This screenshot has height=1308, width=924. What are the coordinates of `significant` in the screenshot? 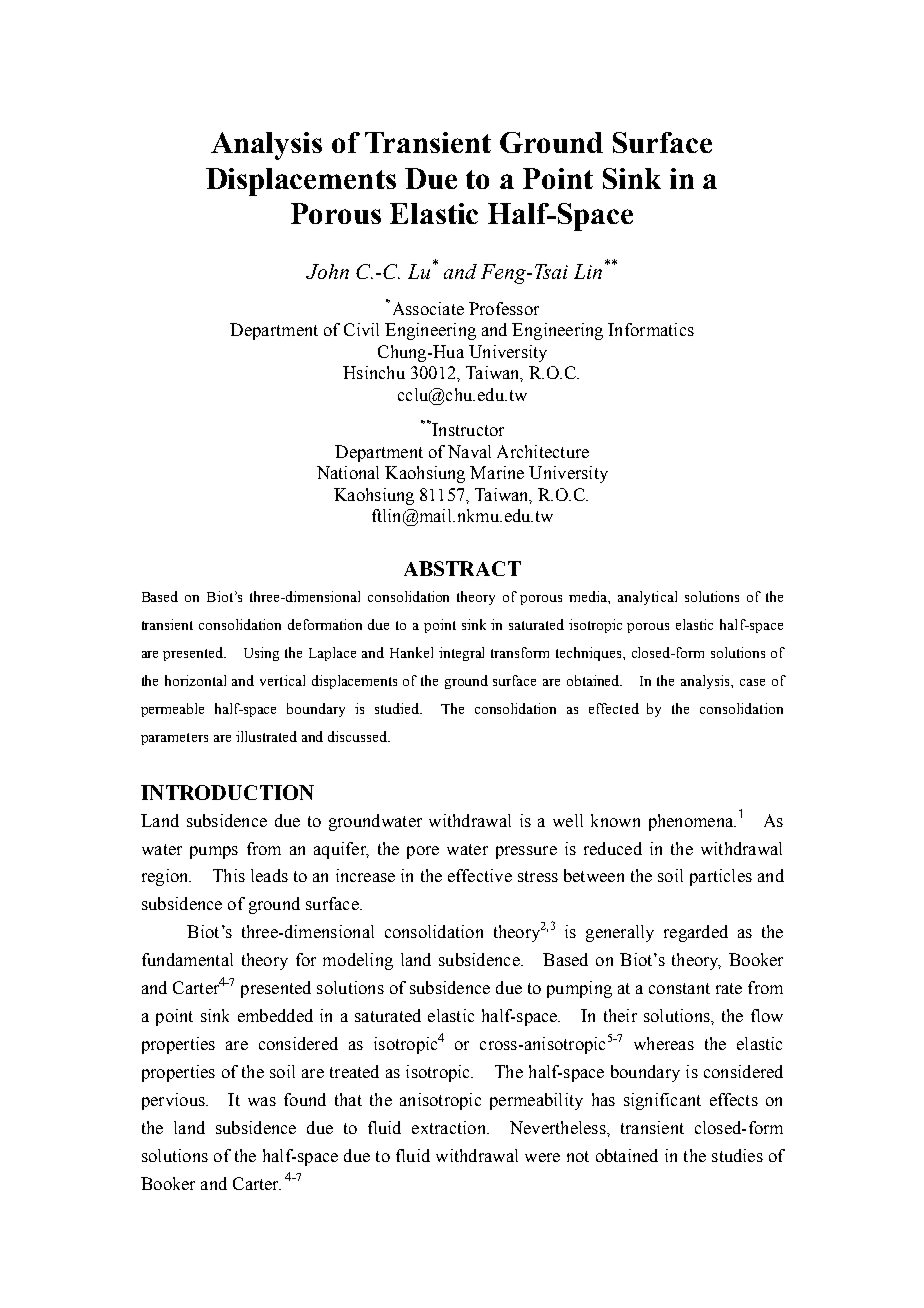 It's located at (662, 1101).
